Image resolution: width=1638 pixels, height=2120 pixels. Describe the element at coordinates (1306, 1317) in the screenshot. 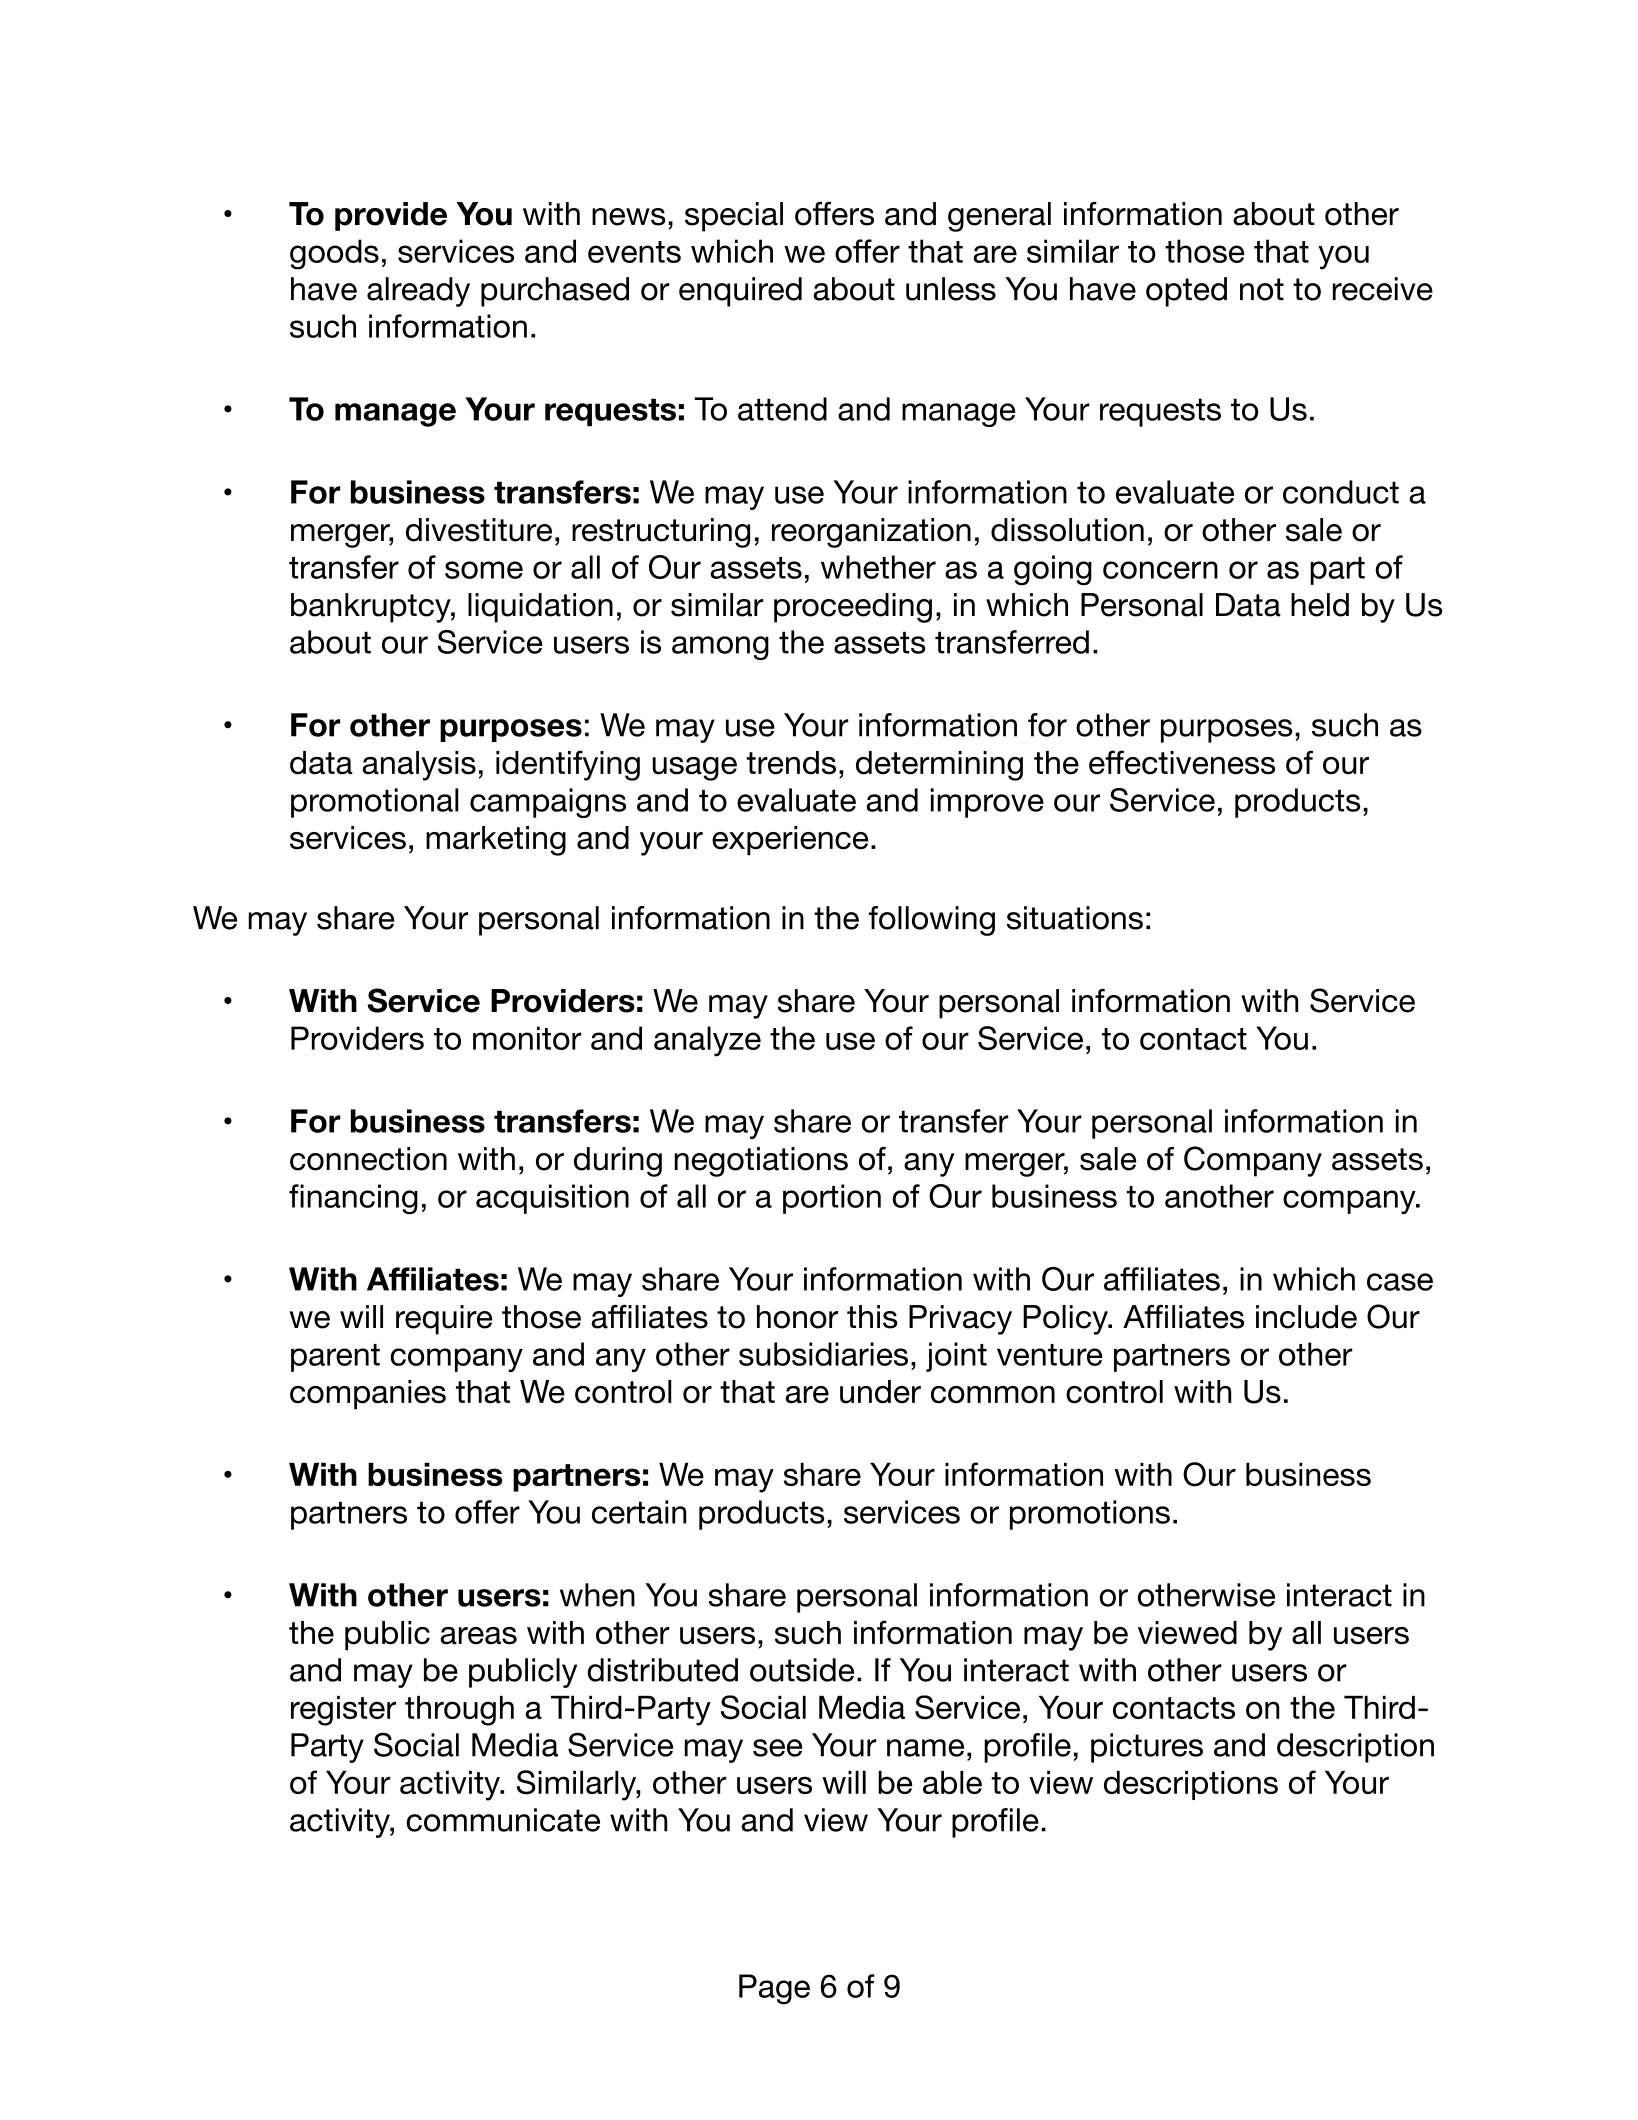

I see `include` at that location.
